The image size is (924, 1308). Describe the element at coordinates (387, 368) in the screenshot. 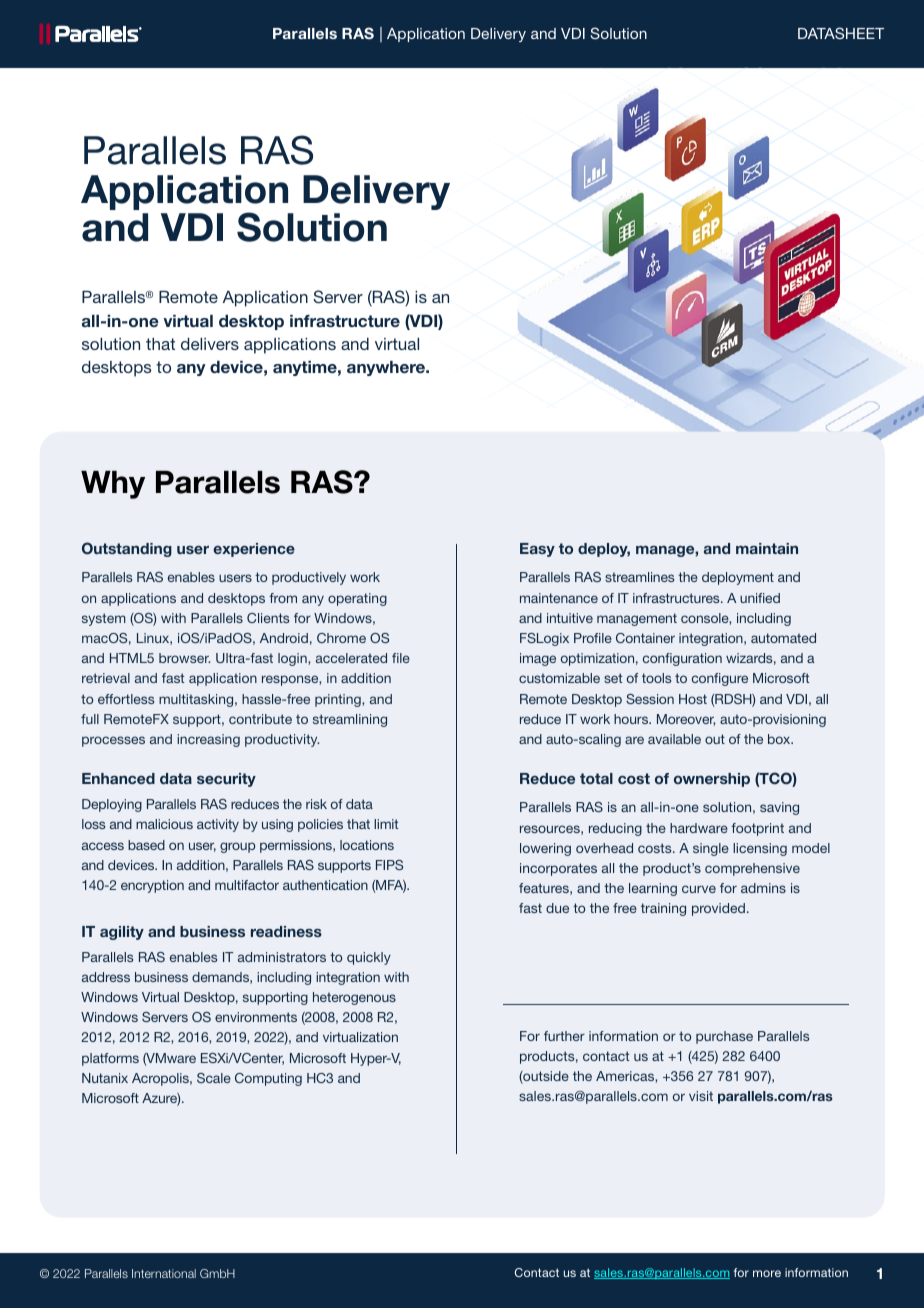

I see `anywhere` at that location.
